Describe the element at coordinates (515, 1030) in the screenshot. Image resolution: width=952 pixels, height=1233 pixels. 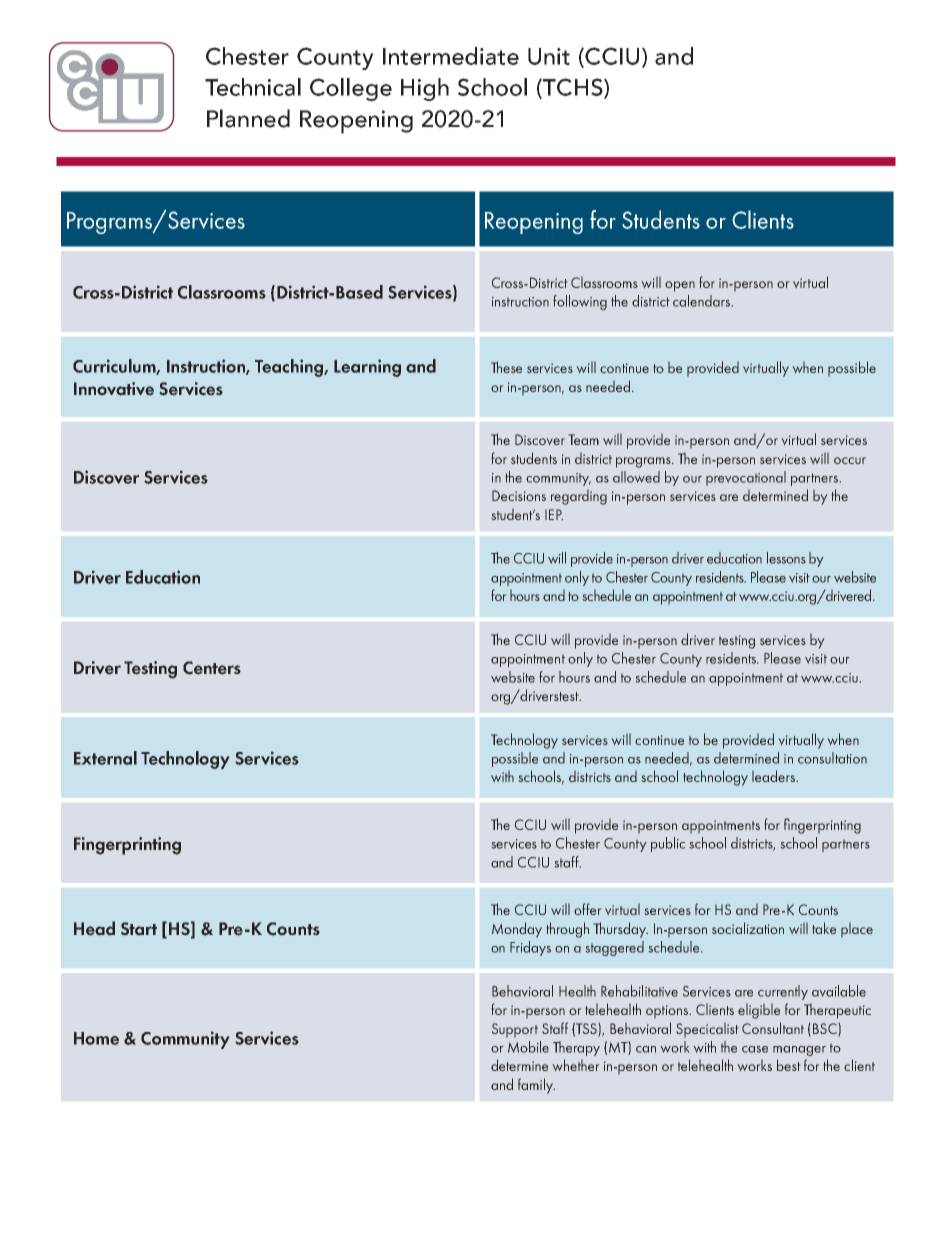
I see `Support` at that location.
